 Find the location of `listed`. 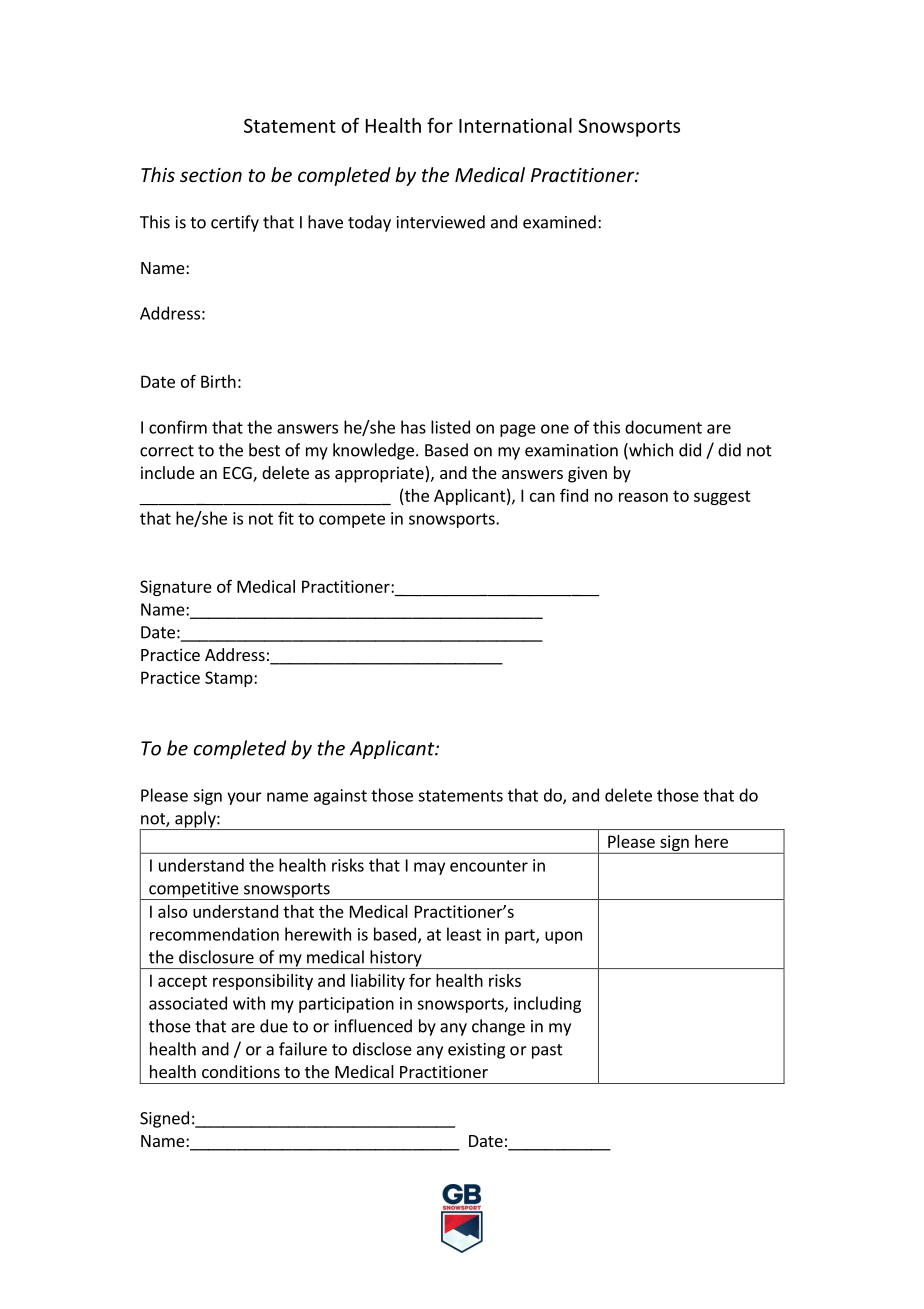

listed is located at coordinates (450, 427).
